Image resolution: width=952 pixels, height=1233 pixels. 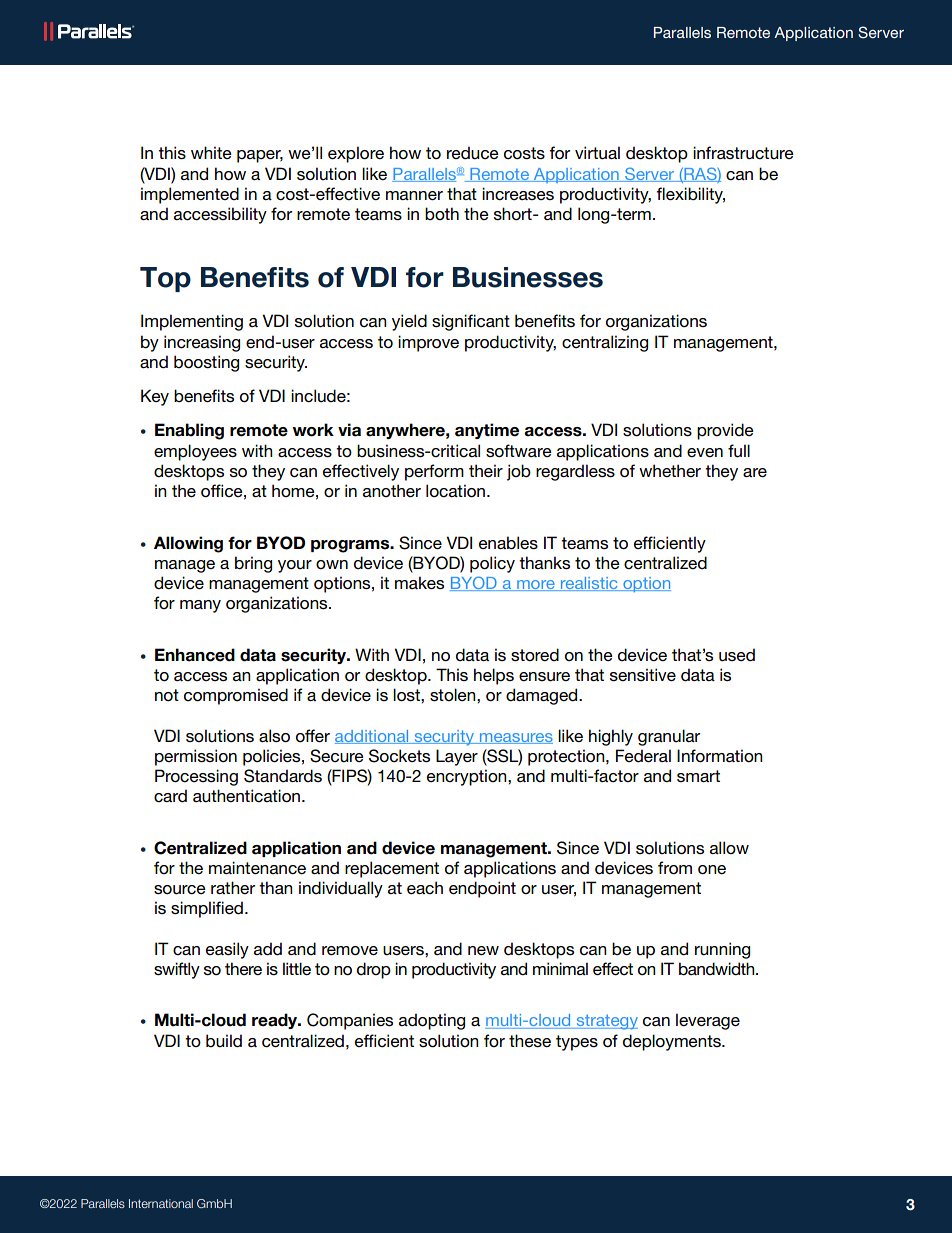 I want to click on simplified, so click(x=207, y=909).
